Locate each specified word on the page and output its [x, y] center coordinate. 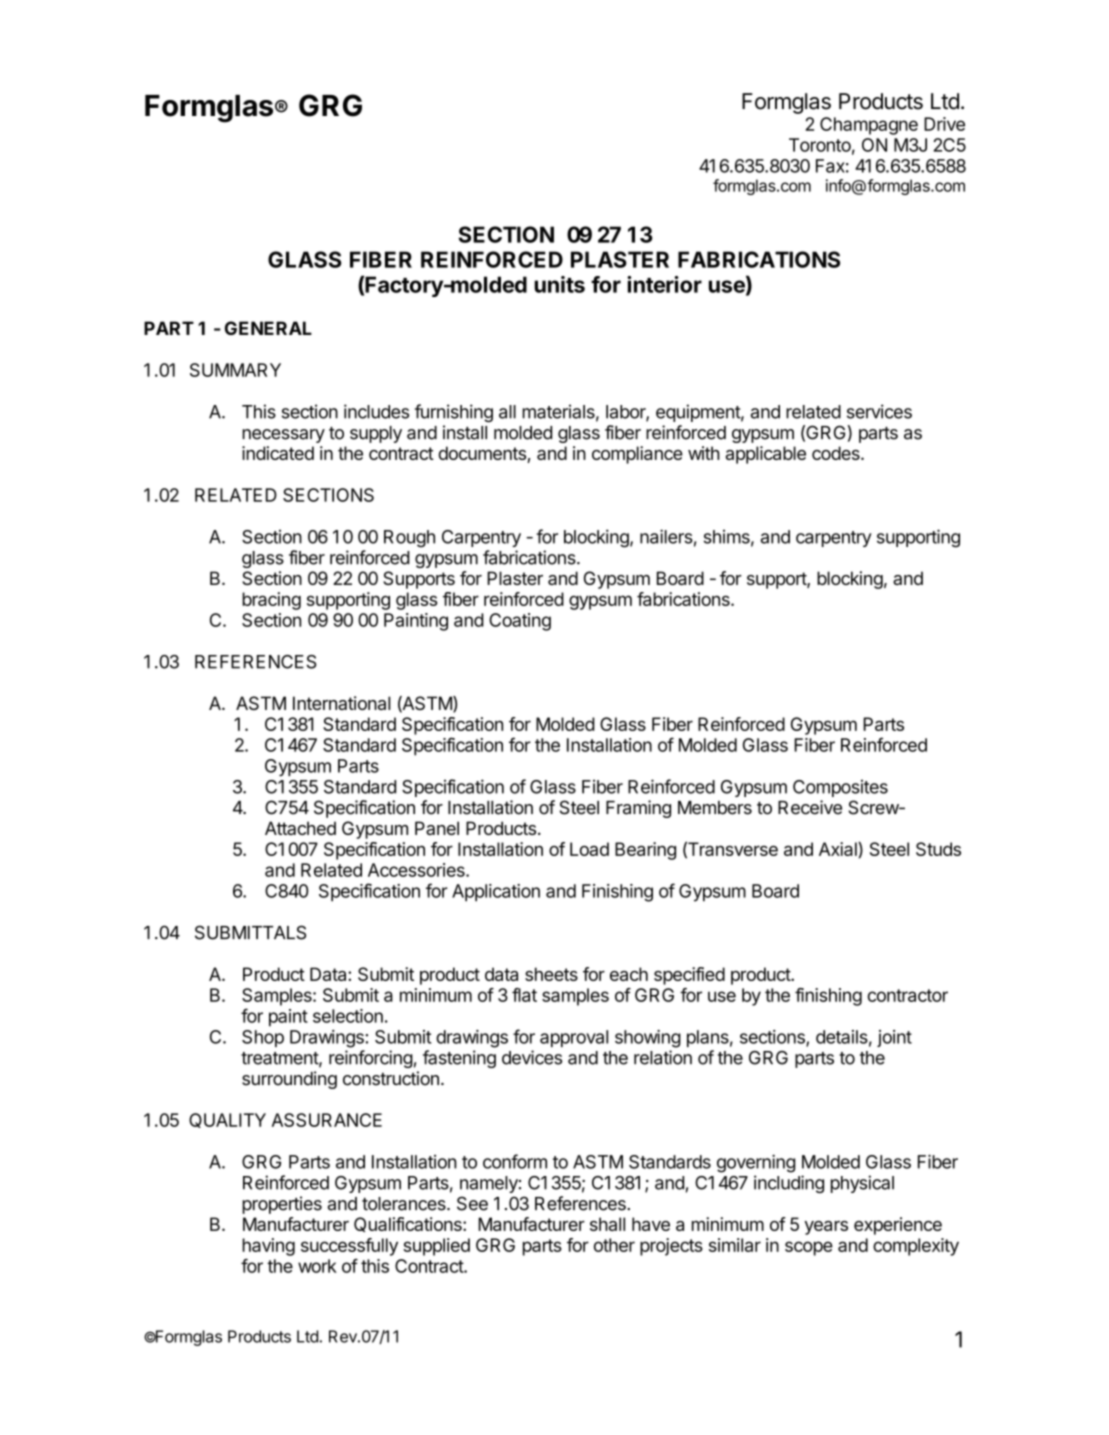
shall [607, 1224]
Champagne [869, 126]
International [341, 703]
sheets [551, 974]
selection [348, 1016]
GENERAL [268, 328]
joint [894, 1038]
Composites [840, 788]
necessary [283, 436]
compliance [637, 455]
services [879, 411]
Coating [520, 622]
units [559, 284]
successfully [349, 1247]
